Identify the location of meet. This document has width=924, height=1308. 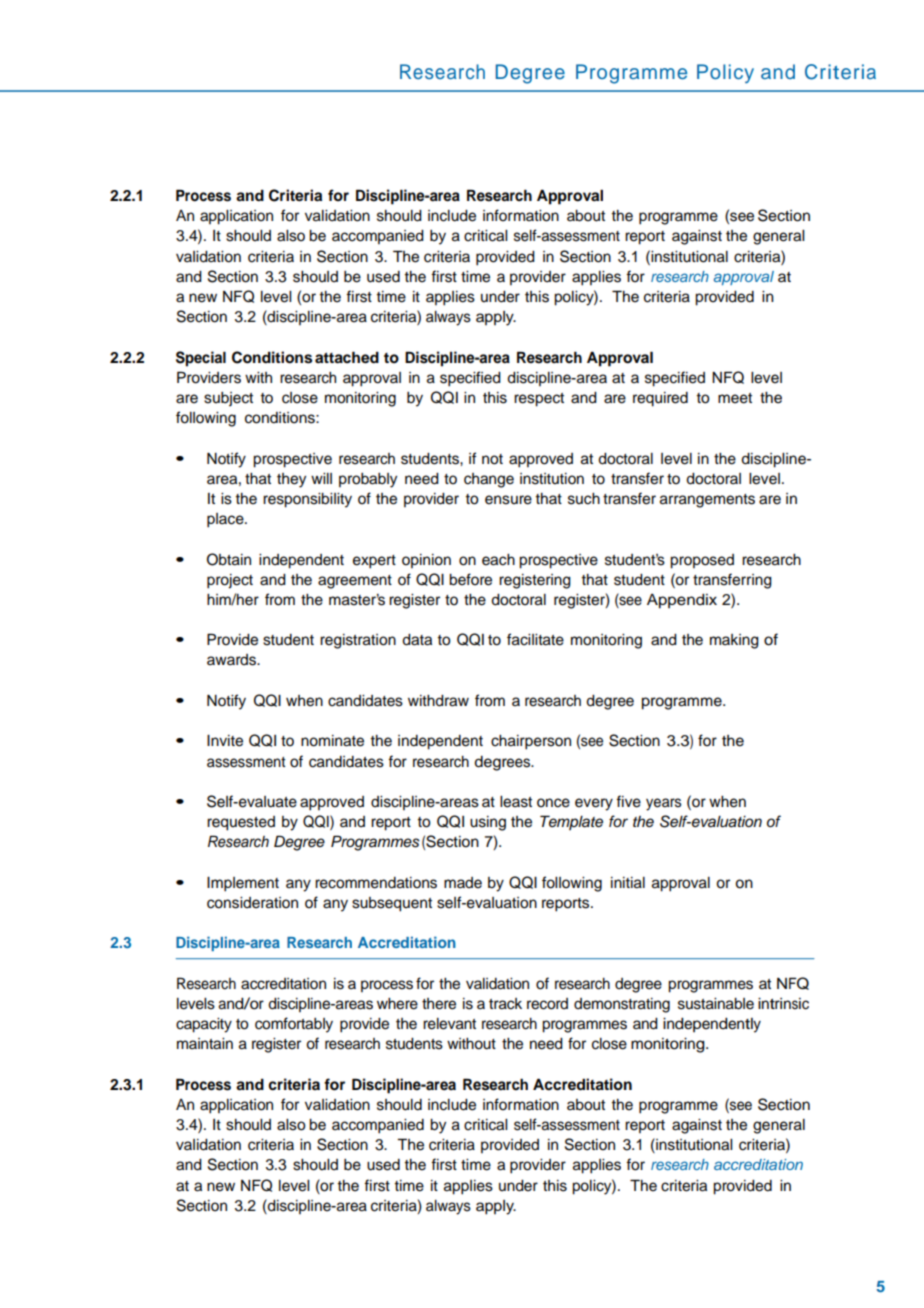
(735, 398).
